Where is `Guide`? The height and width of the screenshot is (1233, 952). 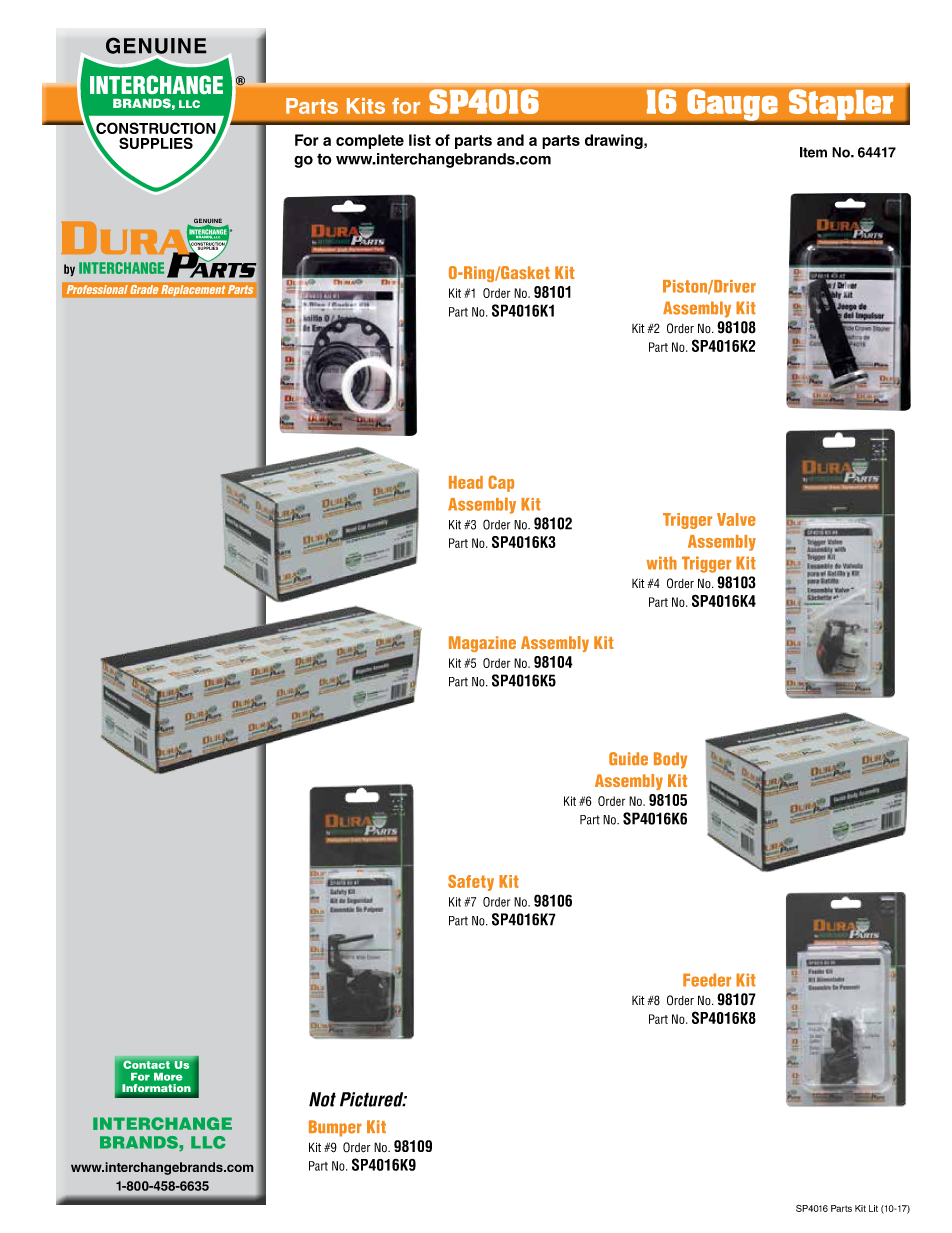
Guide is located at coordinates (628, 759).
